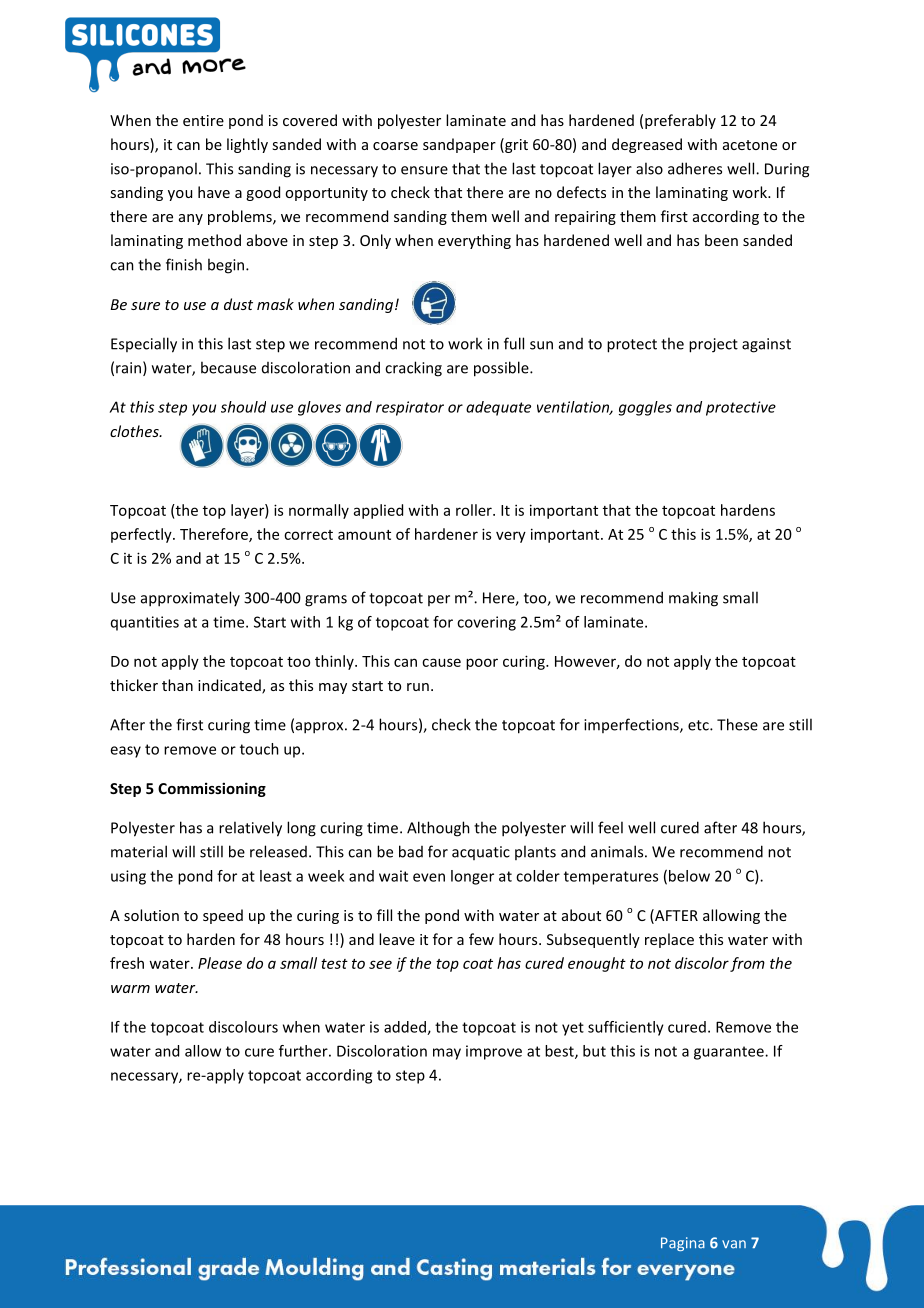 This screenshot has width=924, height=1308. Describe the element at coordinates (475, 510) in the screenshot. I see `roller` at that location.
